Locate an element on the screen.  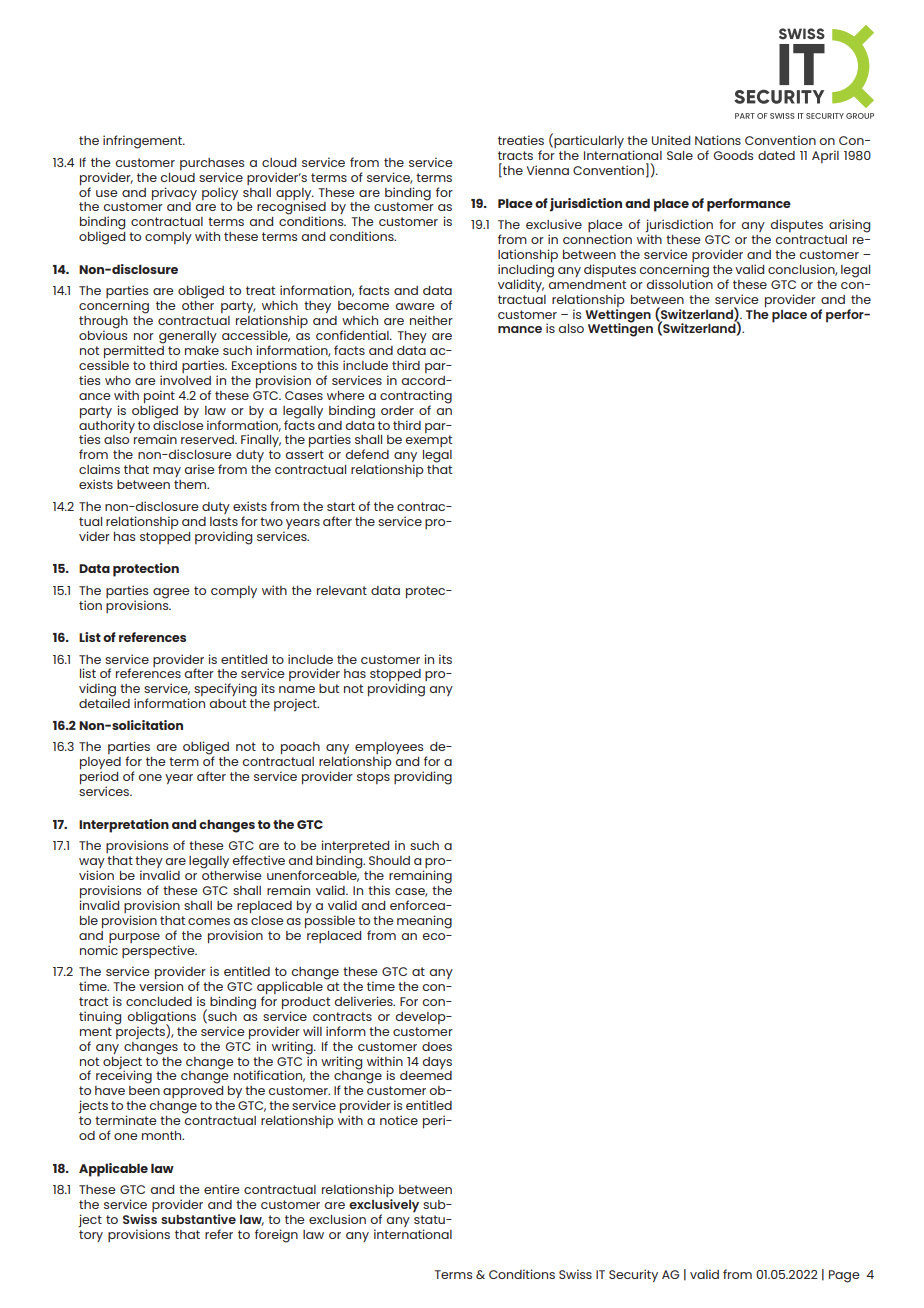
employees is located at coordinates (389, 749).
